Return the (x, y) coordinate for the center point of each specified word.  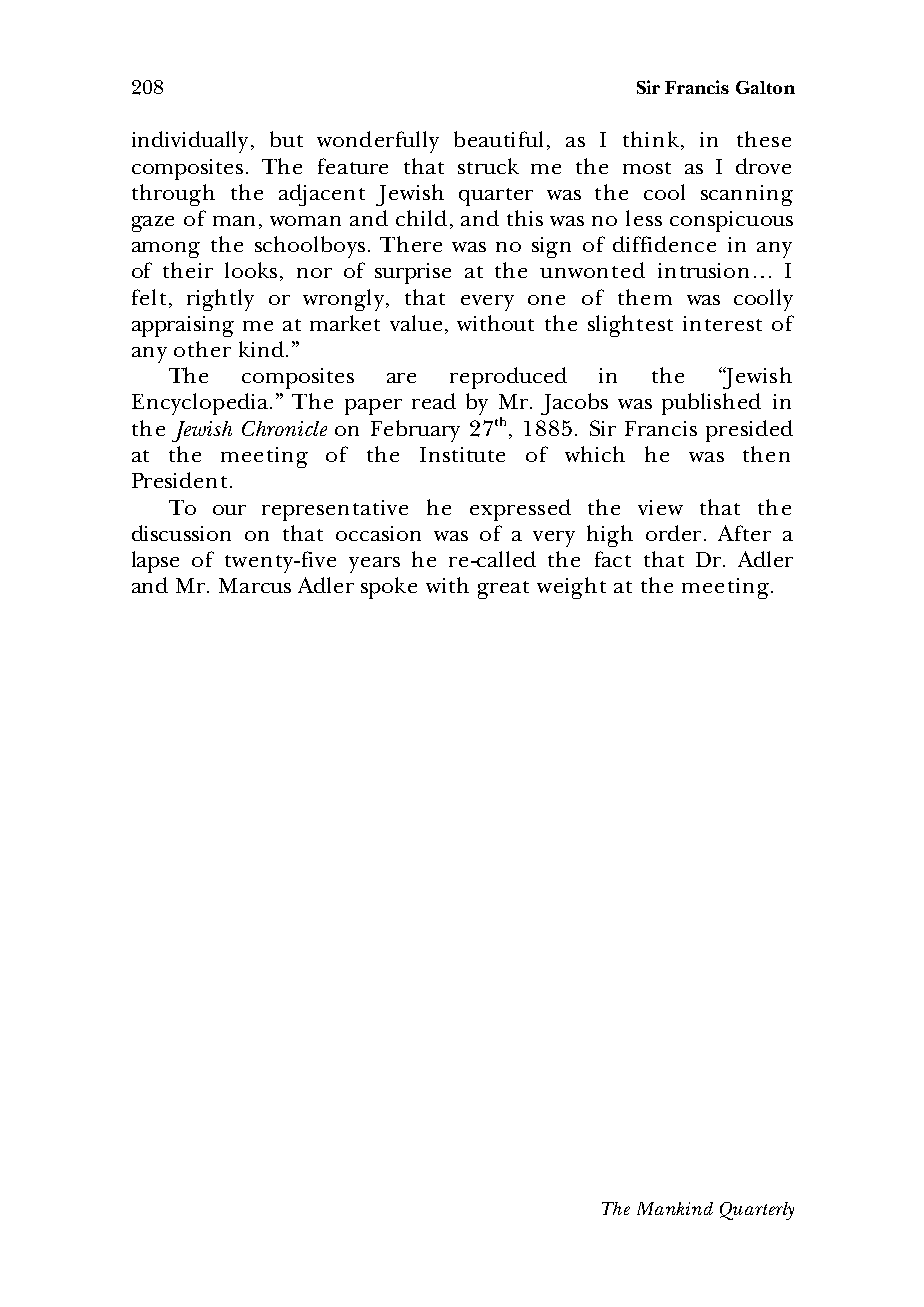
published (711, 404)
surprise (413, 273)
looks (251, 270)
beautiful (498, 139)
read (434, 401)
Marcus (255, 585)
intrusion (703, 270)
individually (190, 142)
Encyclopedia (201, 404)
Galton (765, 87)
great (503, 590)
